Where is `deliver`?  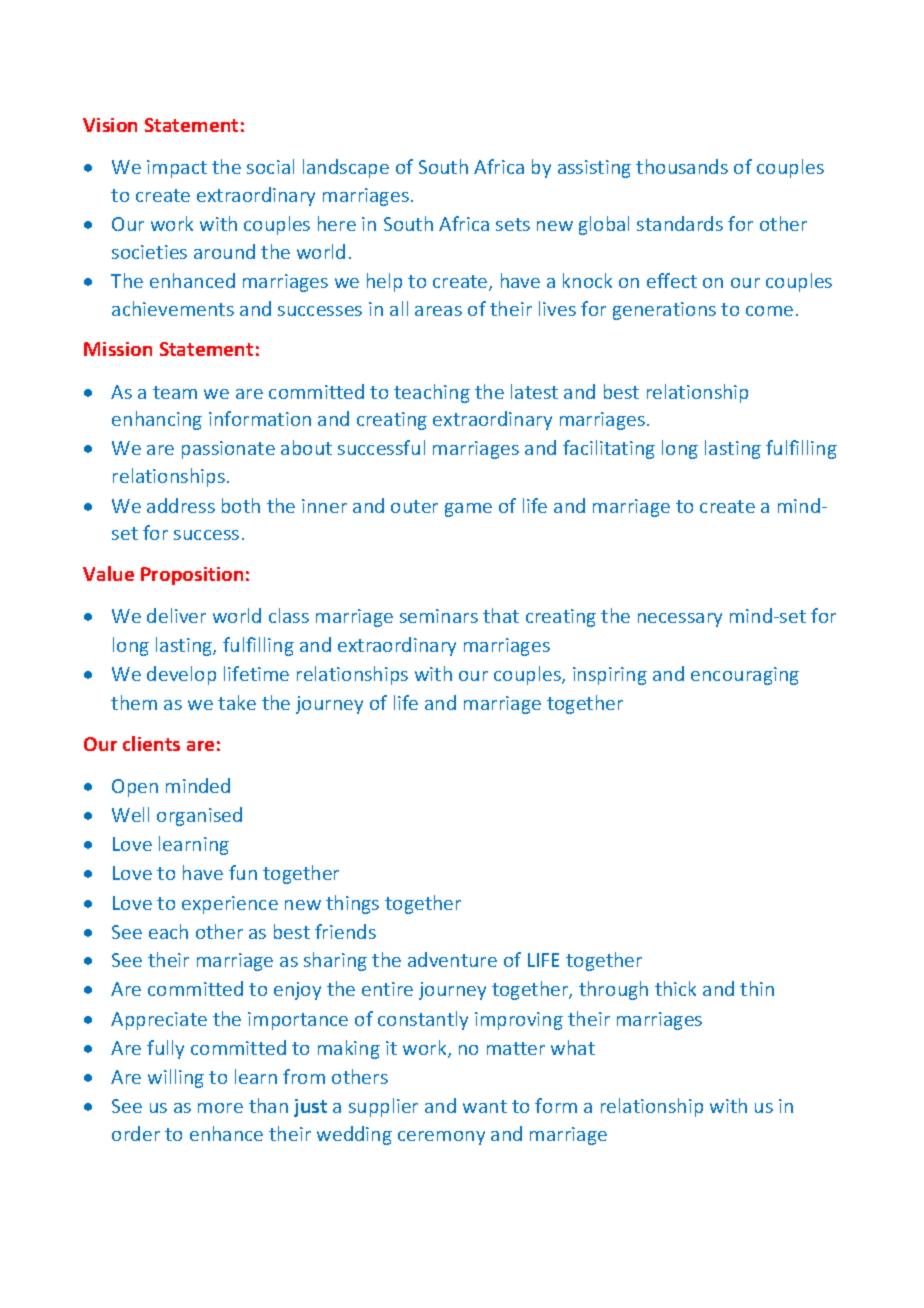
deliver is located at coordinates (176, 615).
